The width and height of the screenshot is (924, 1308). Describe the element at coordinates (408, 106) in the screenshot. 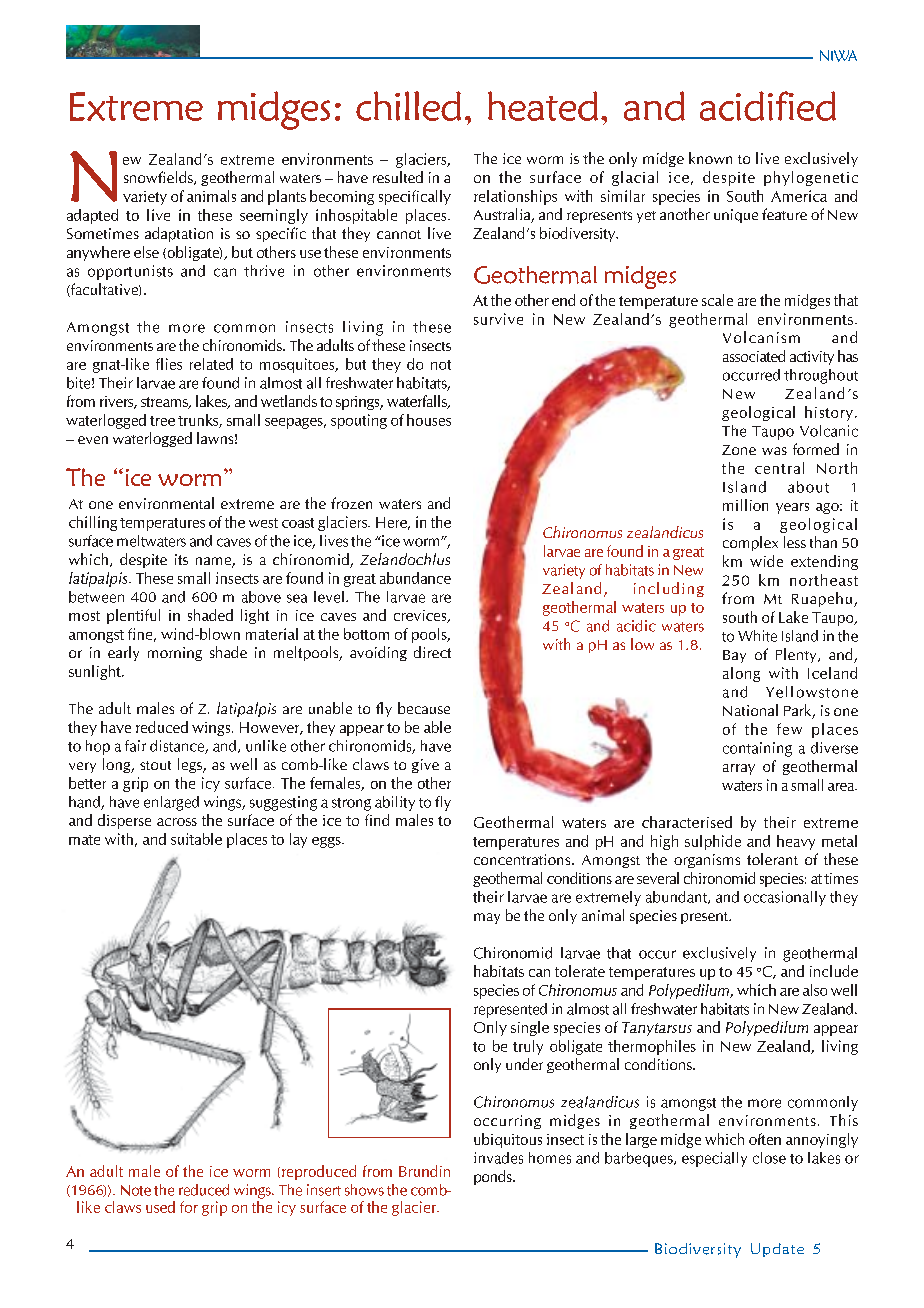

I see `chilled` at that location.
